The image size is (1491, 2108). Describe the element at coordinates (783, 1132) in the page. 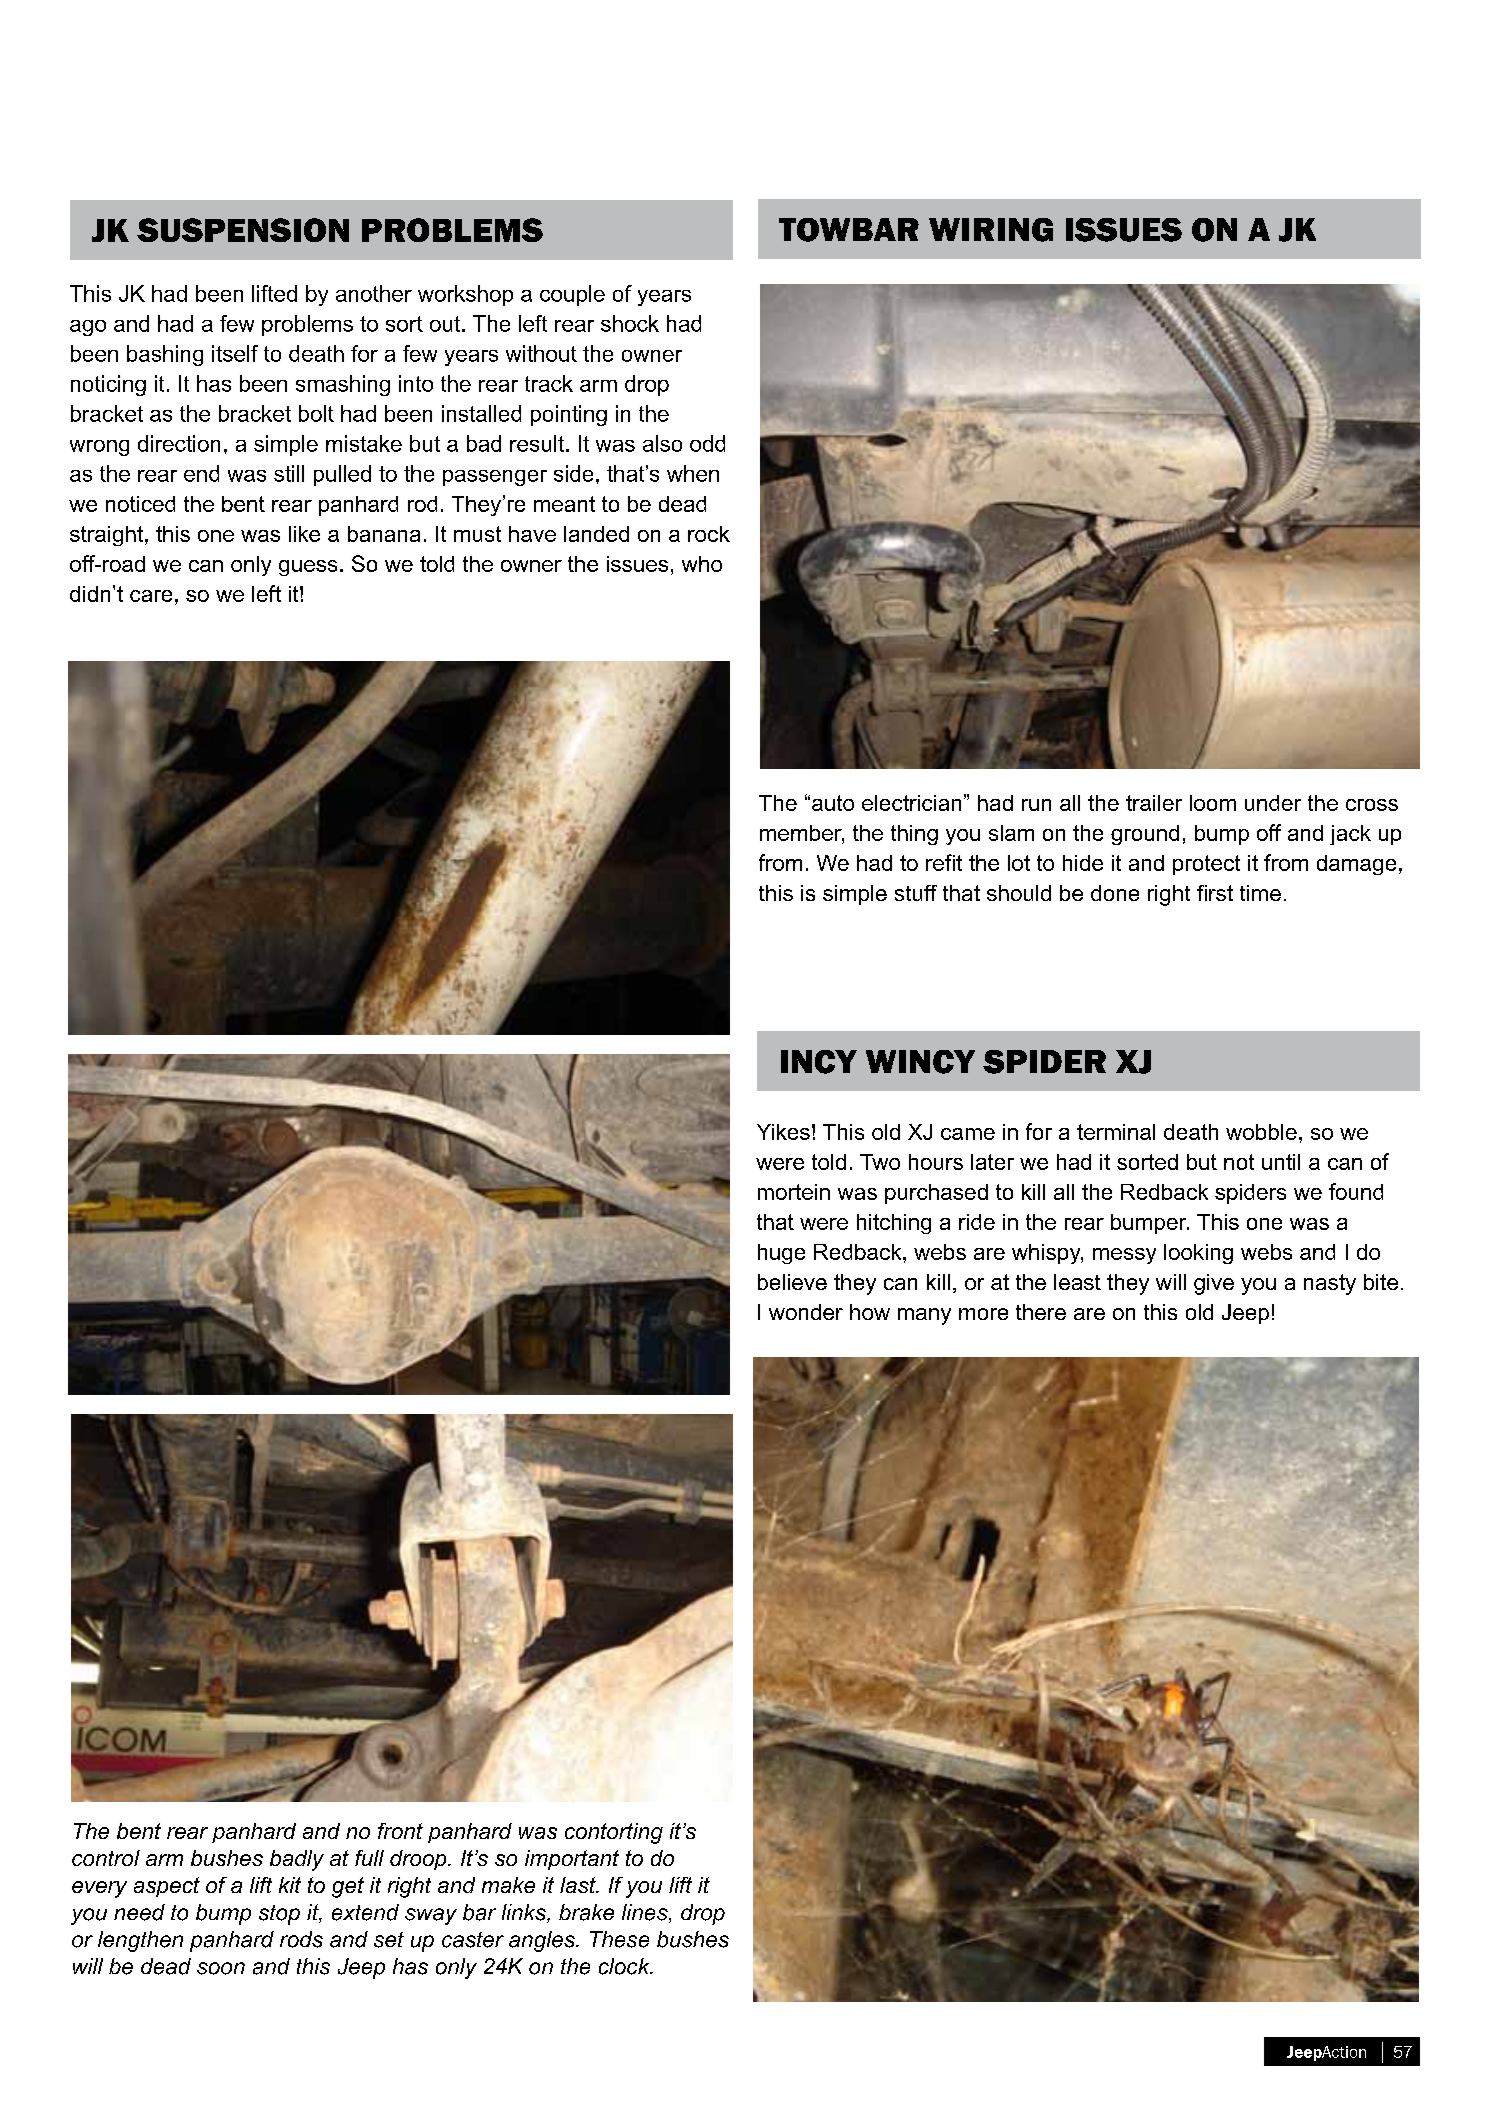

I see `Yikes` at that location.
